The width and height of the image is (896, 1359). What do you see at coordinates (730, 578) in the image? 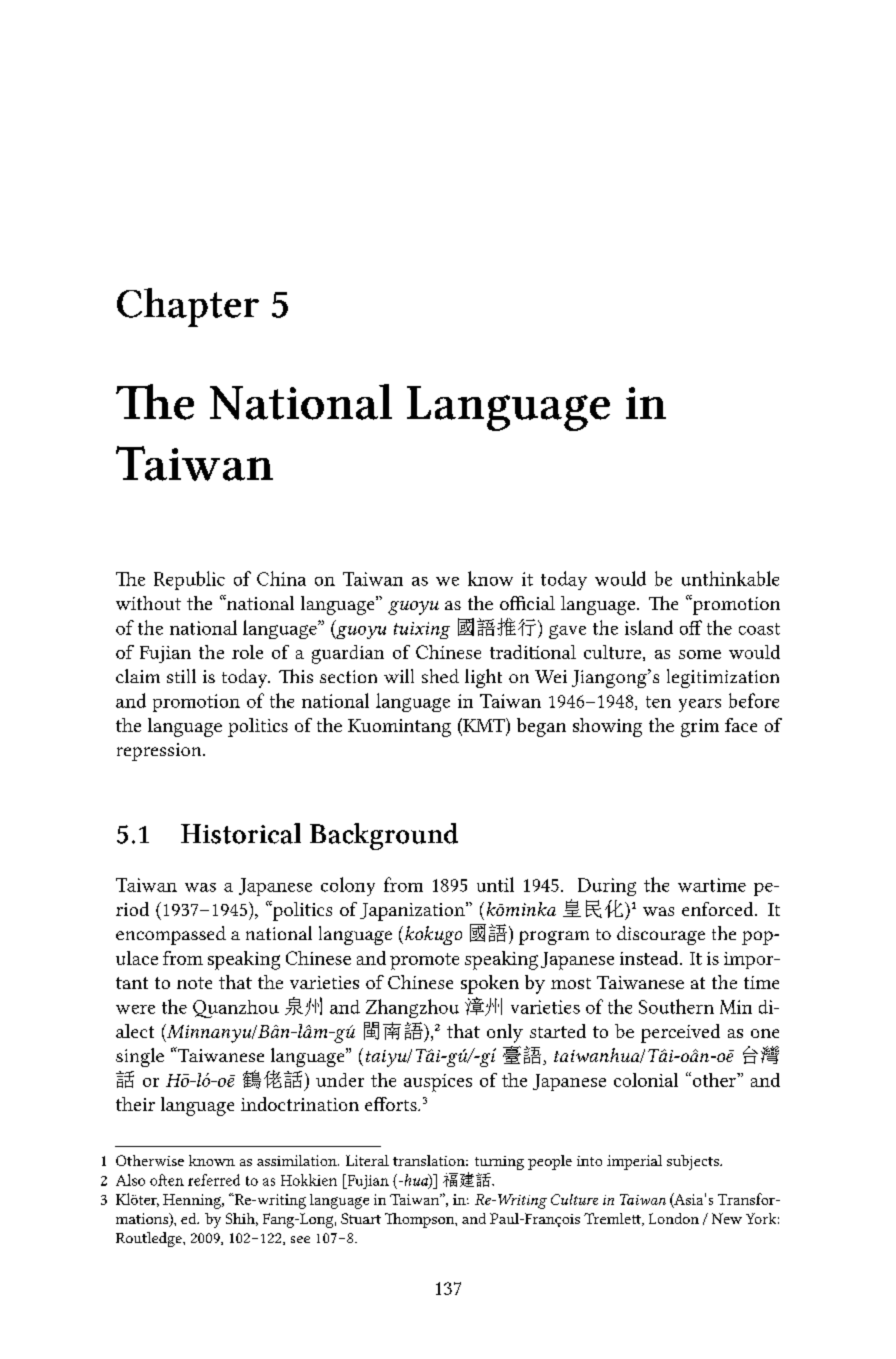
I see `unthinkable` at bounding box center [730, 578].
